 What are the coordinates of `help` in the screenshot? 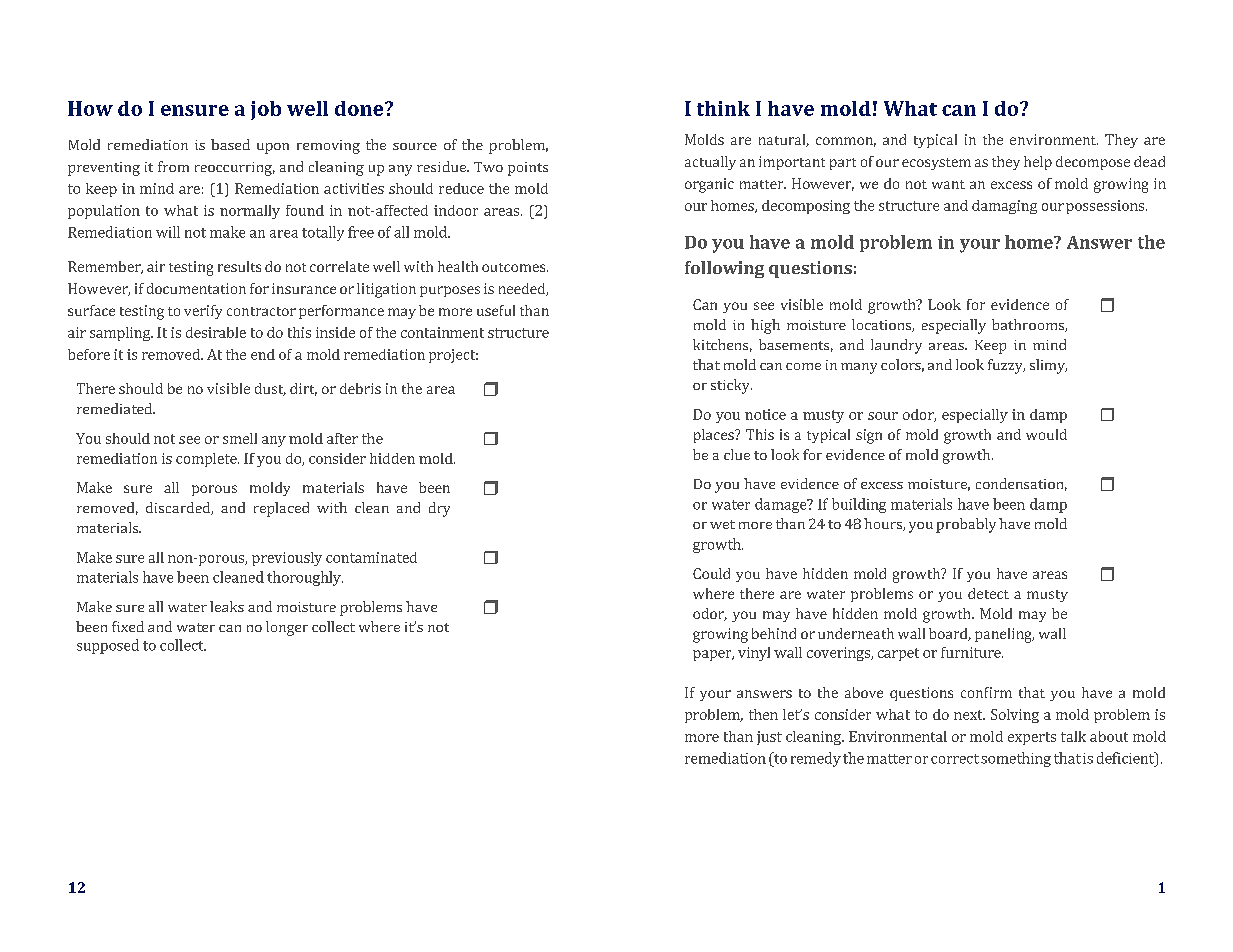 It's located at (1038, 163).
